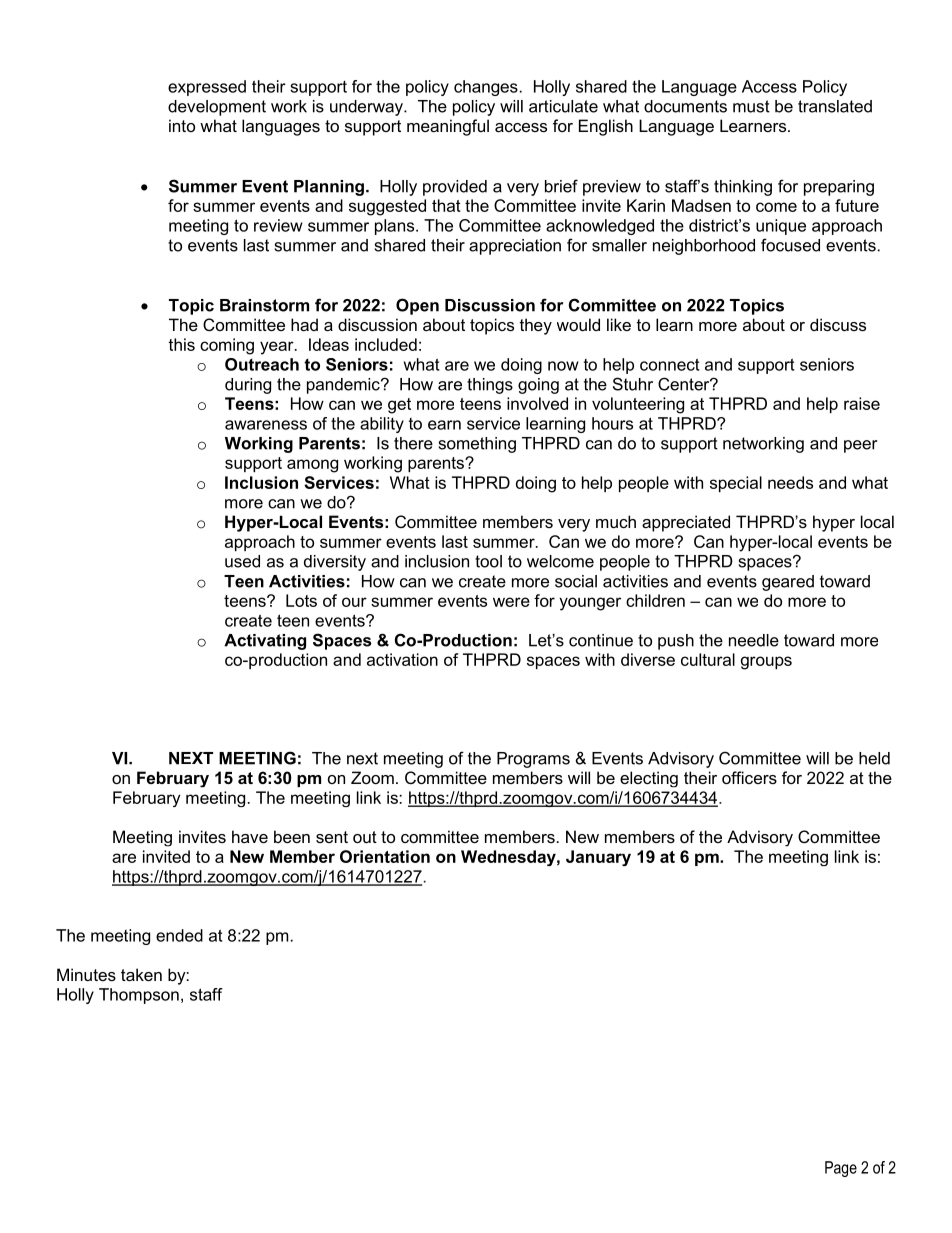  What do you see at coordinates (265, 642) in the screenshot?
I see `Activating` at bounding box center [265, 642].
